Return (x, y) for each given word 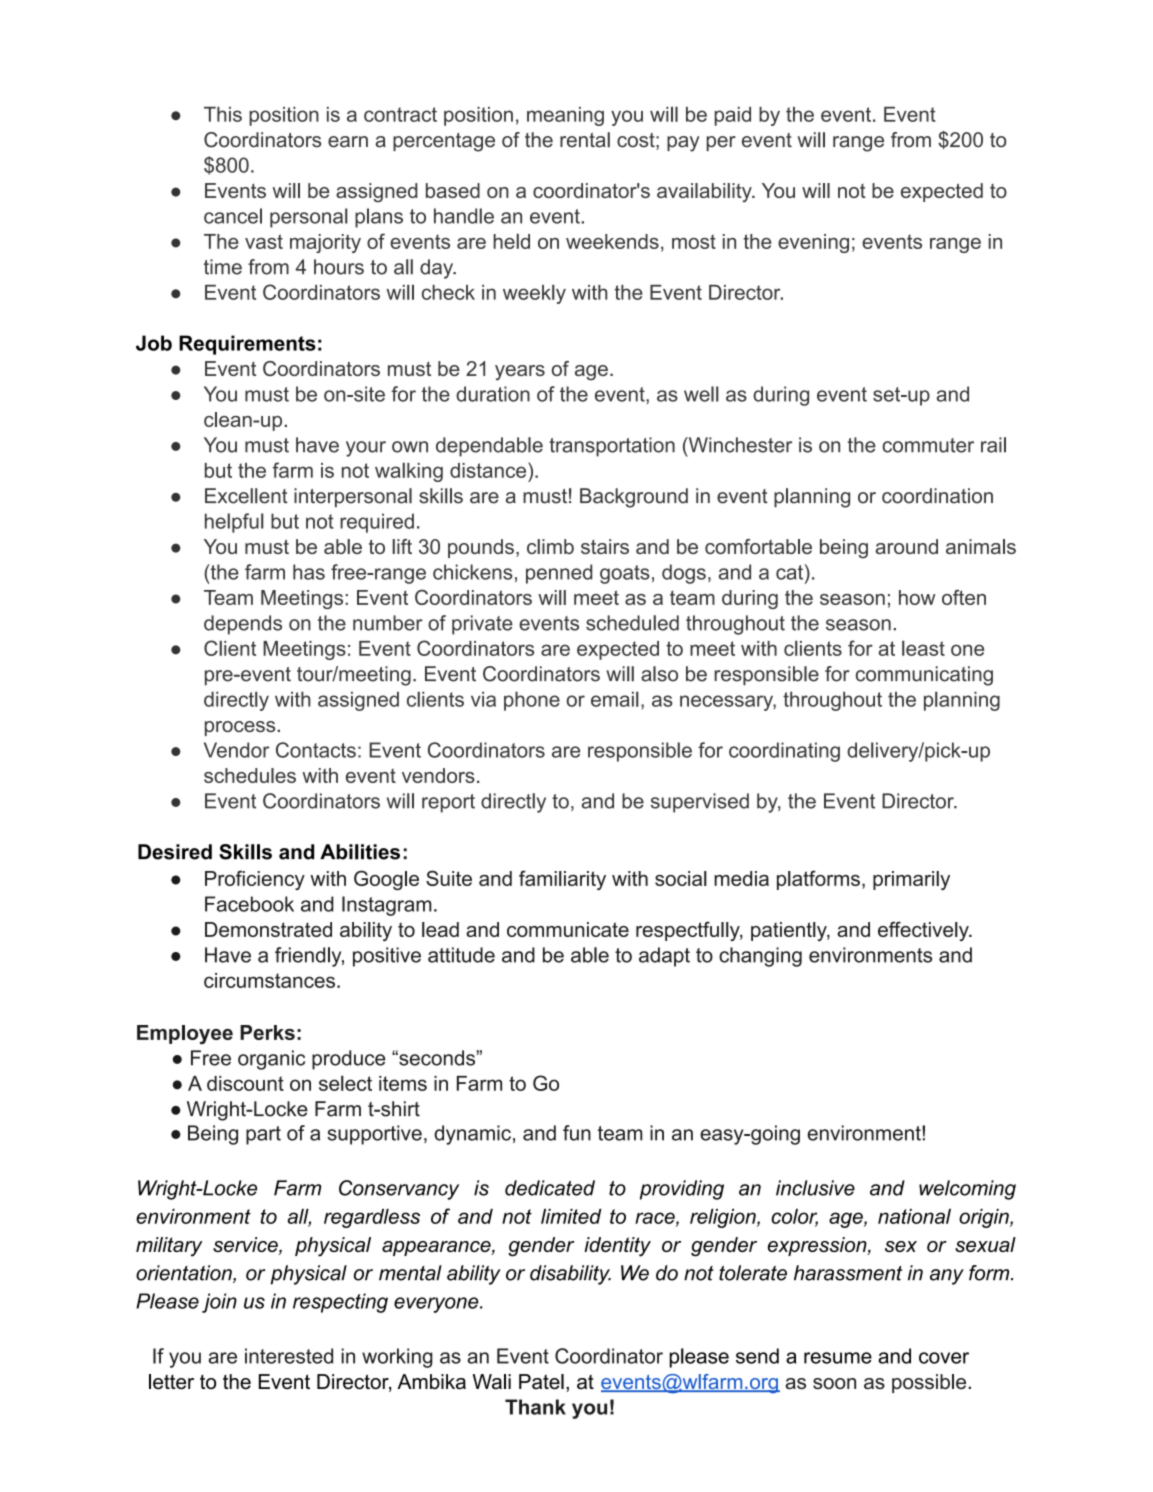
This (223, 114)
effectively (924, 931)
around (907, 546)
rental (585, 140)
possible (930, 1383)
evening (813, 243)
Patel (541, 1382)
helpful (234, 523)
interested (289, 1356)
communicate (568, 929)
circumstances (269, 980)
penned (559, 574)
